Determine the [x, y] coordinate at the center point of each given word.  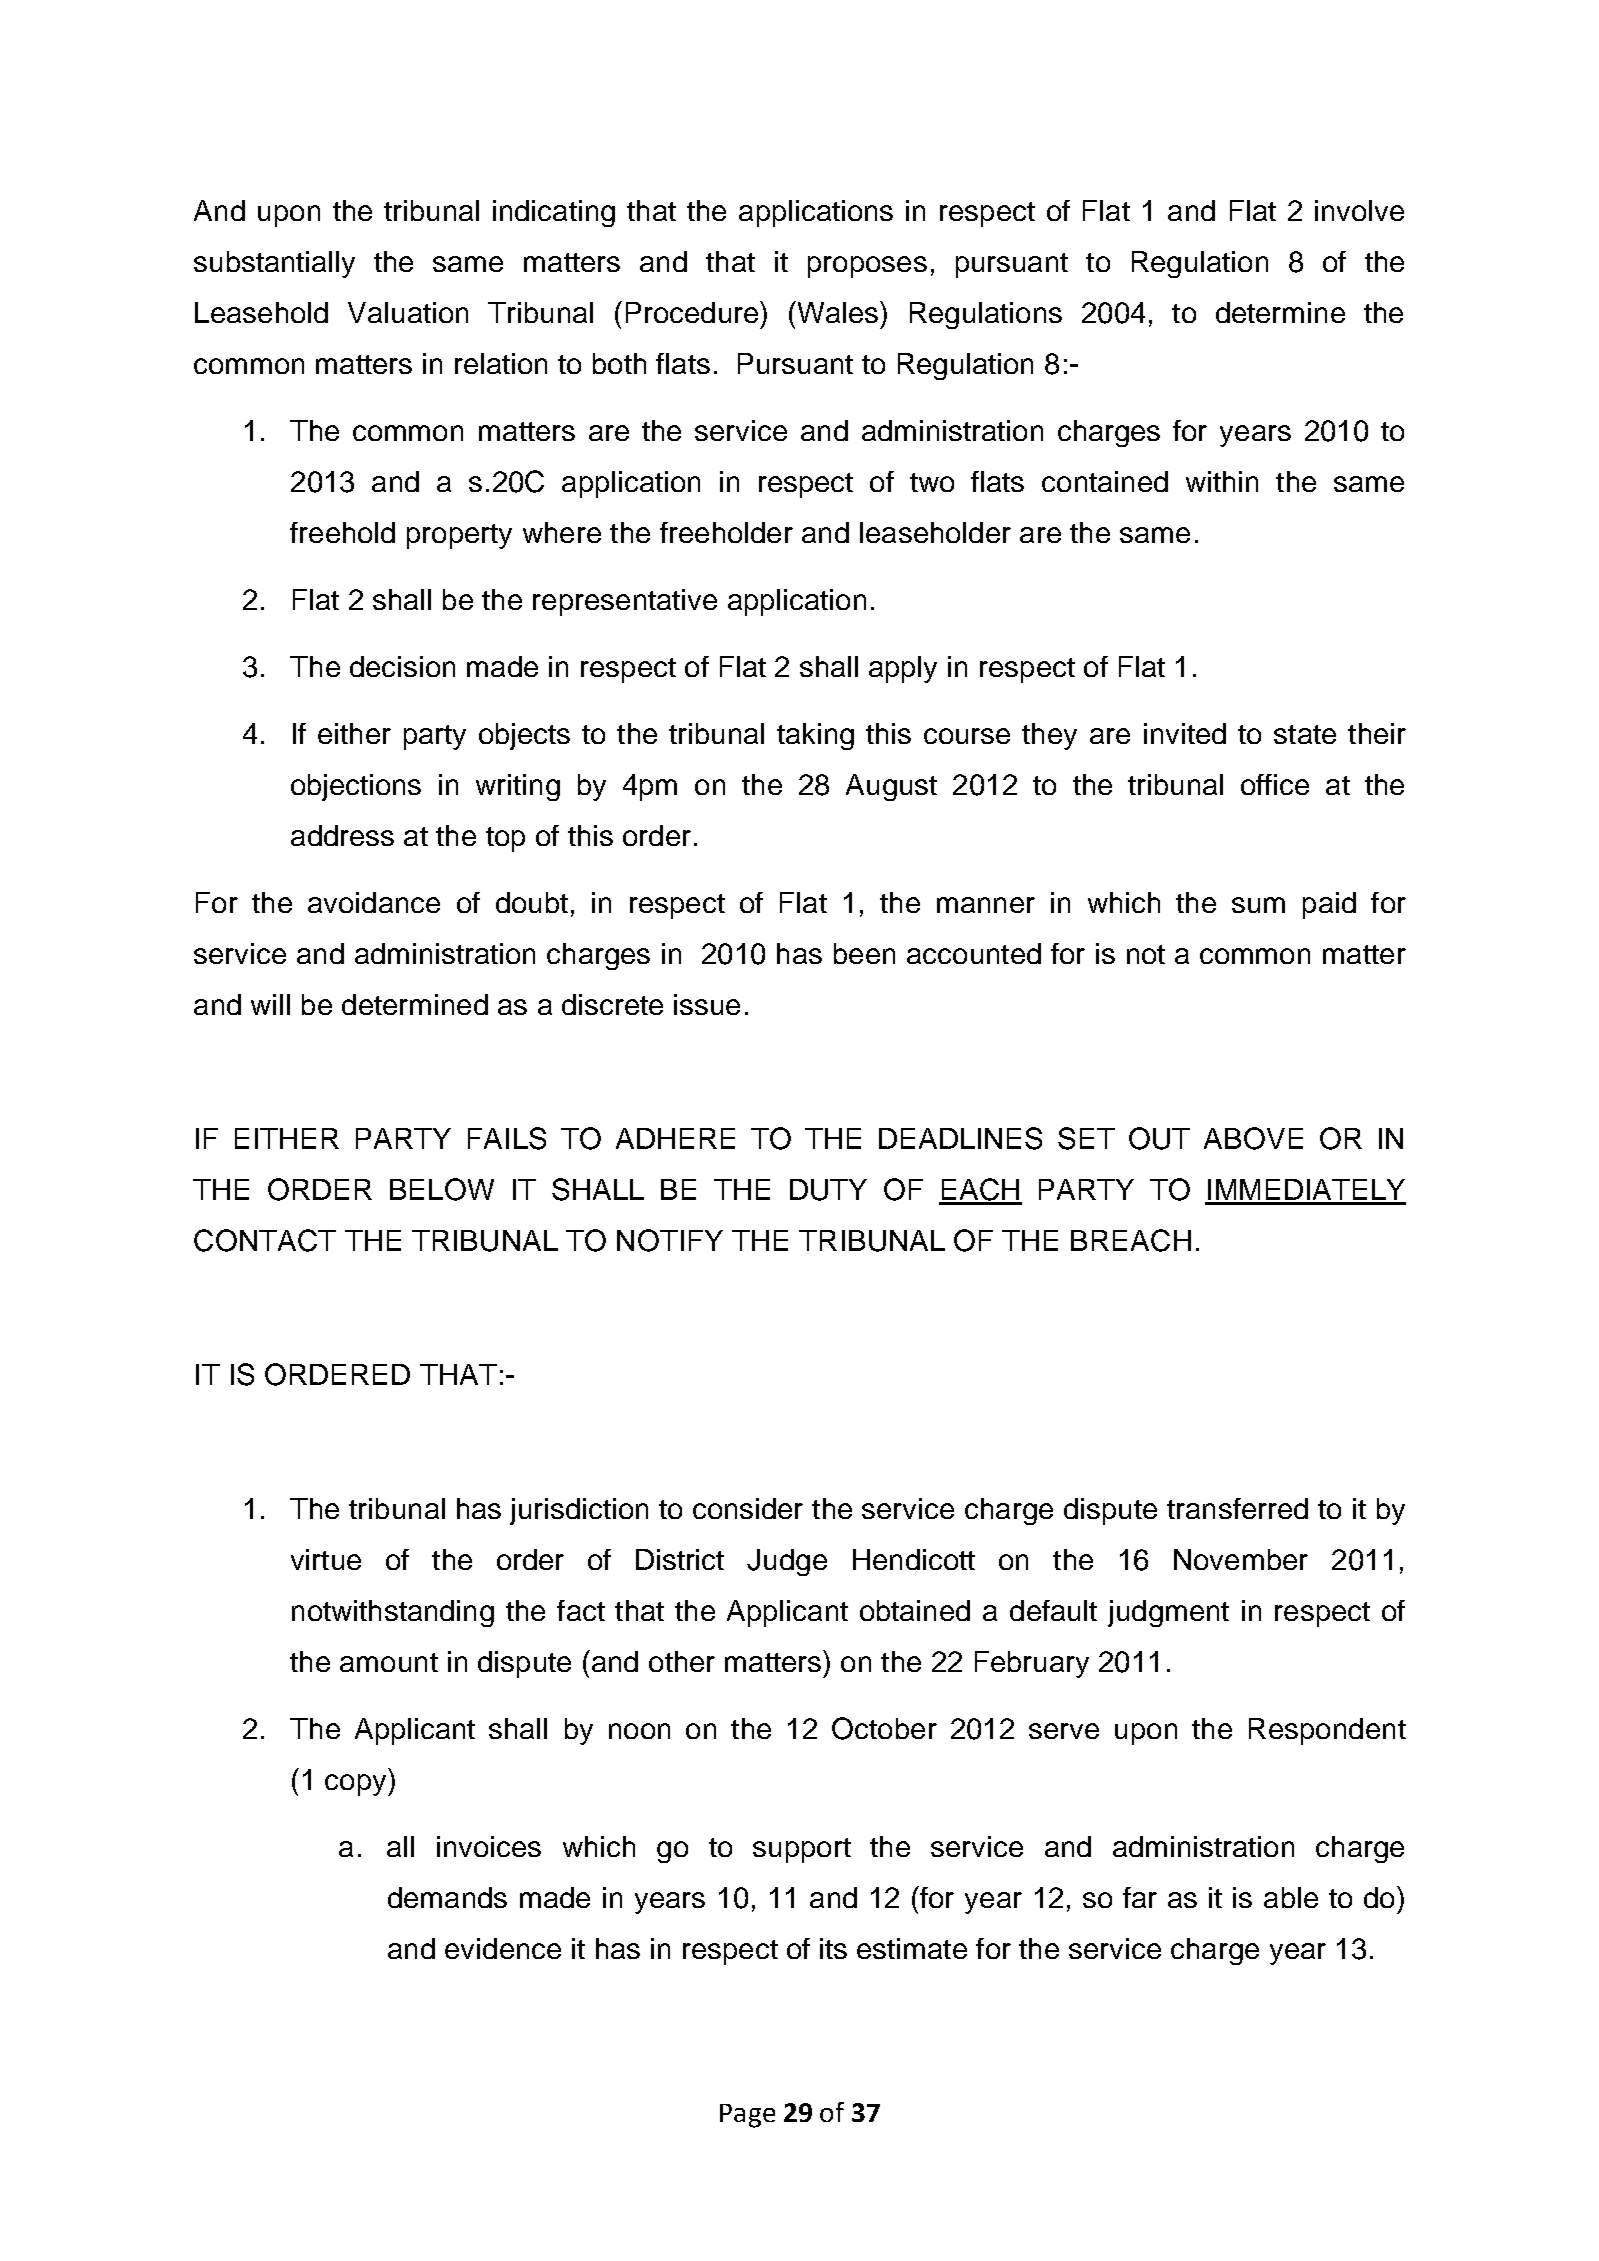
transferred [1237, 1508]
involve [1359, 210]
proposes [867, 267]
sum [1258, 905]
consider [748, 1508]
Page [747, 2116]
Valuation [408, 312]
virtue [326, 1559]
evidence [503, 1948]
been [864, 953]
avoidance [374, 902]
